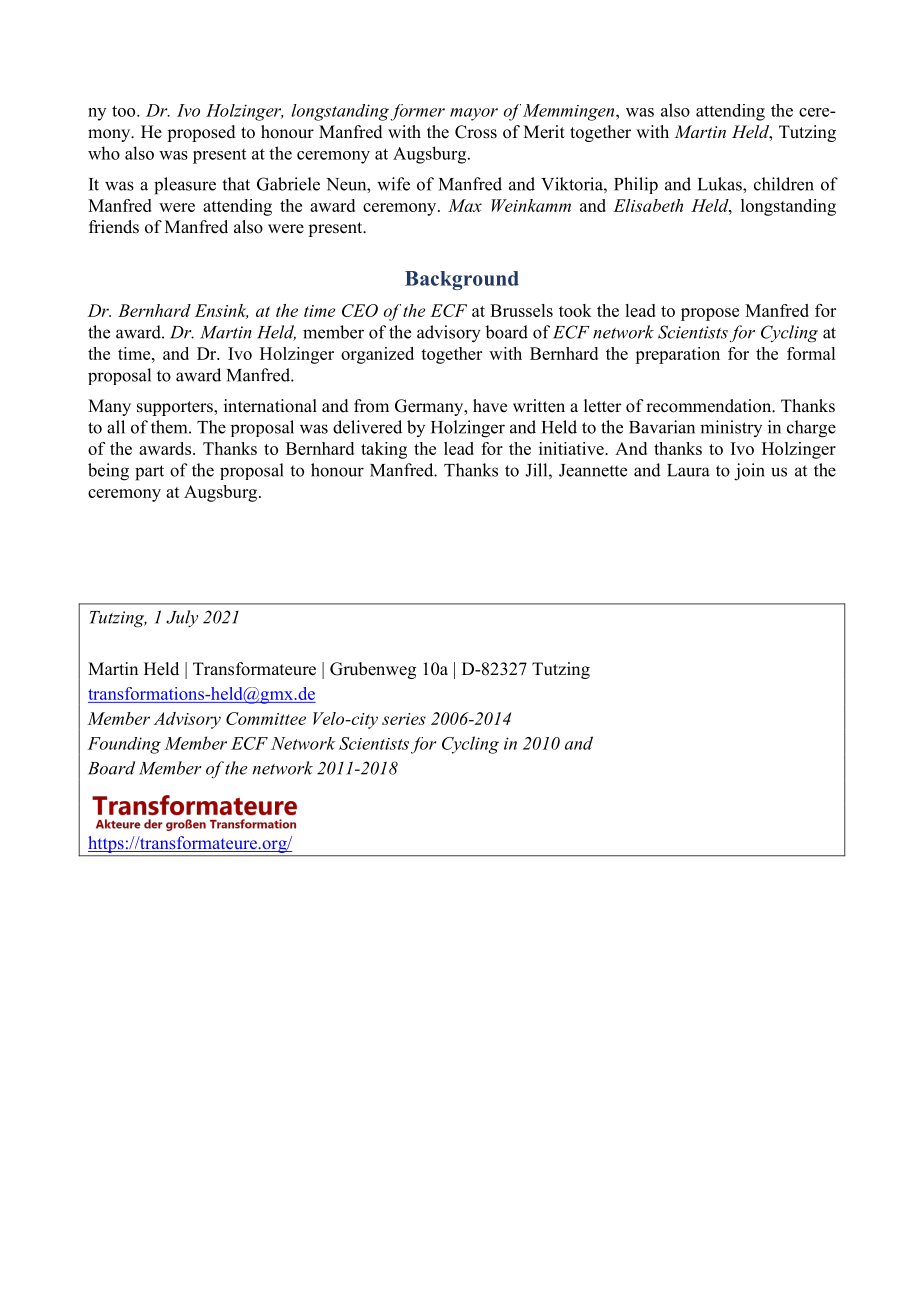 This screenshot has height=1308, width=924. What do you see at coordinates (476, 132) in the screenshot?
I see `Cross` at bounding box center [476, 132].
